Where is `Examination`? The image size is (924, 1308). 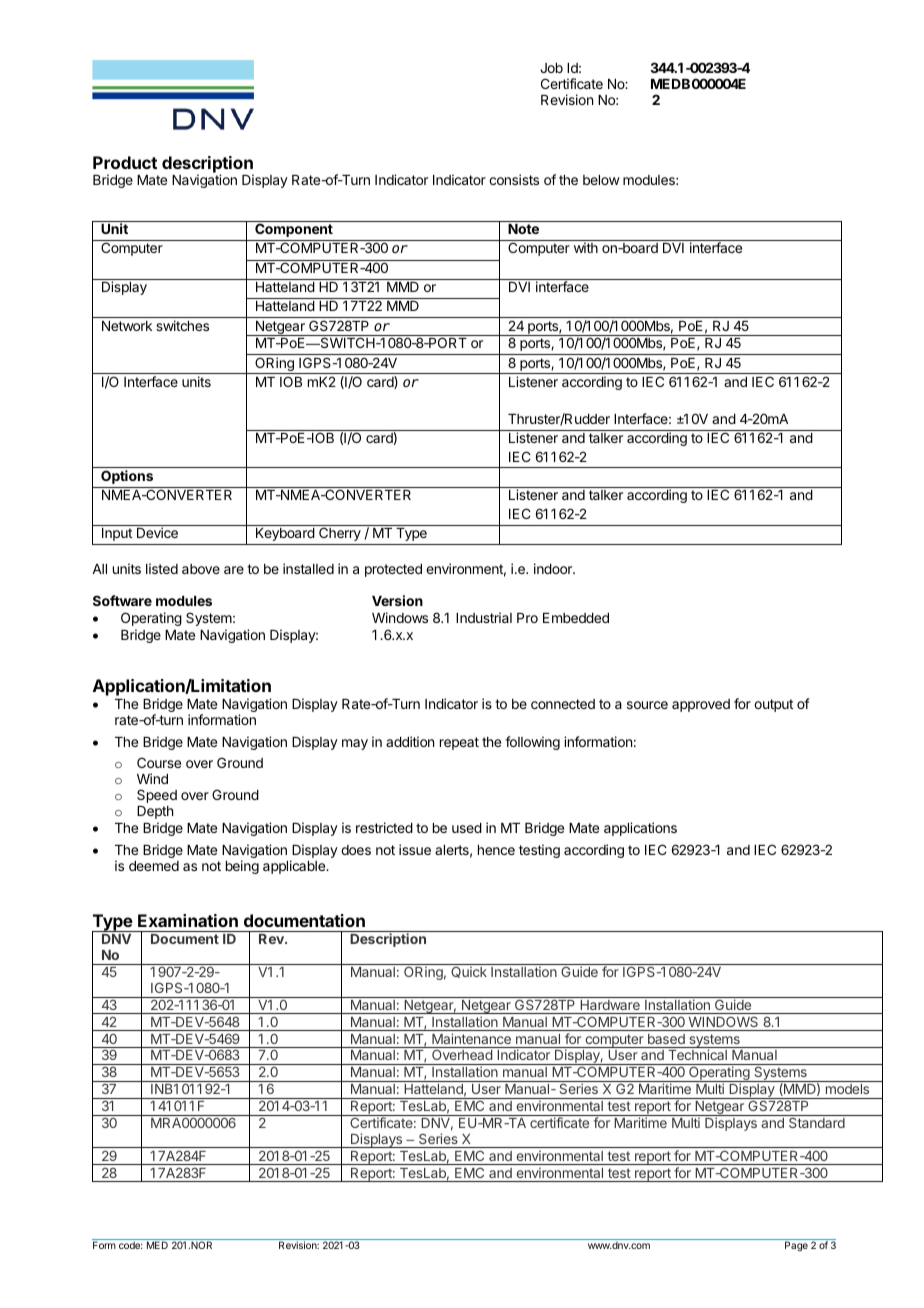 Examination is located at coordinates (188, 920).
